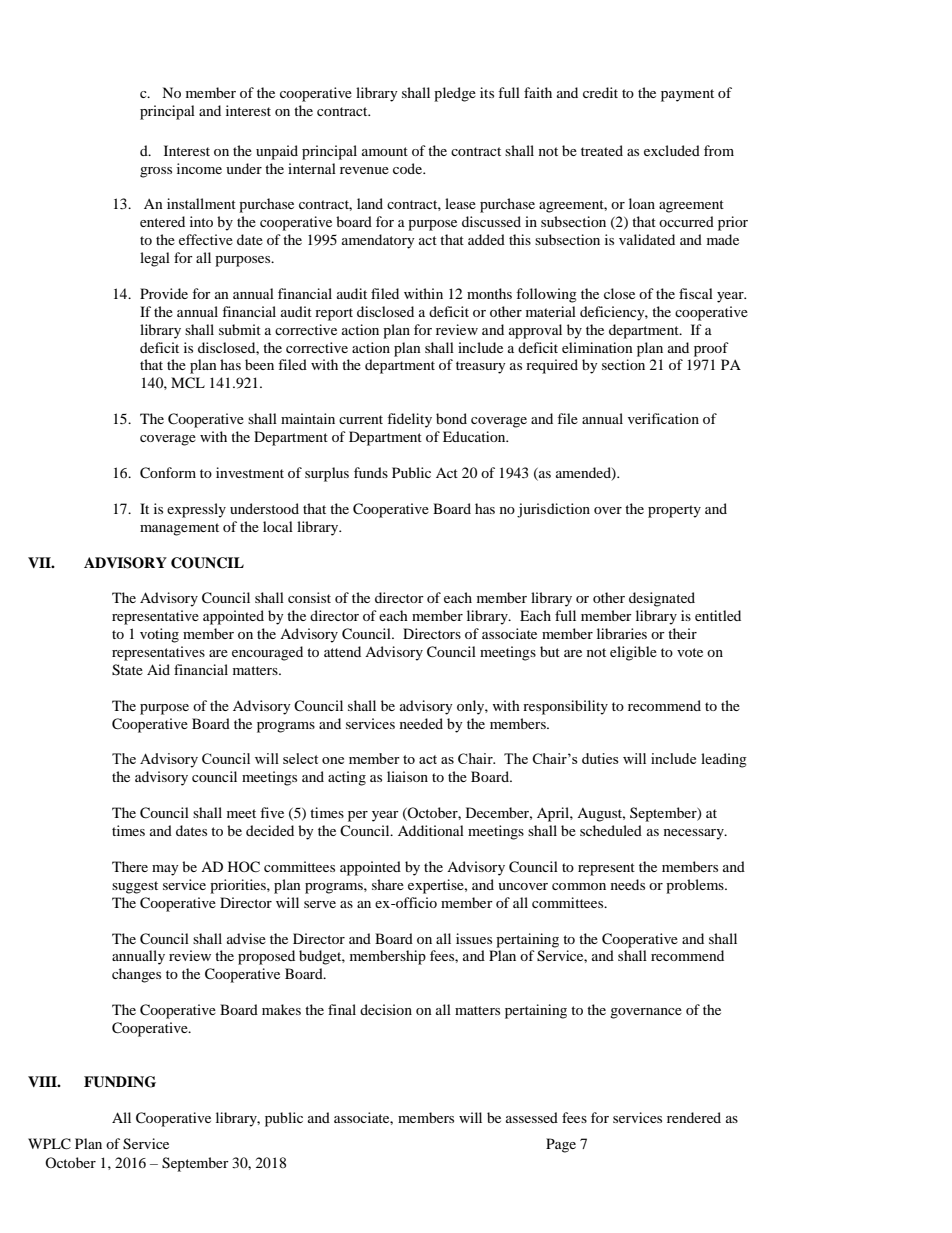 Image resolution: width=952 pixels, height=1233 pixels. I want to click on FUNDING, so click(120, 1082).
